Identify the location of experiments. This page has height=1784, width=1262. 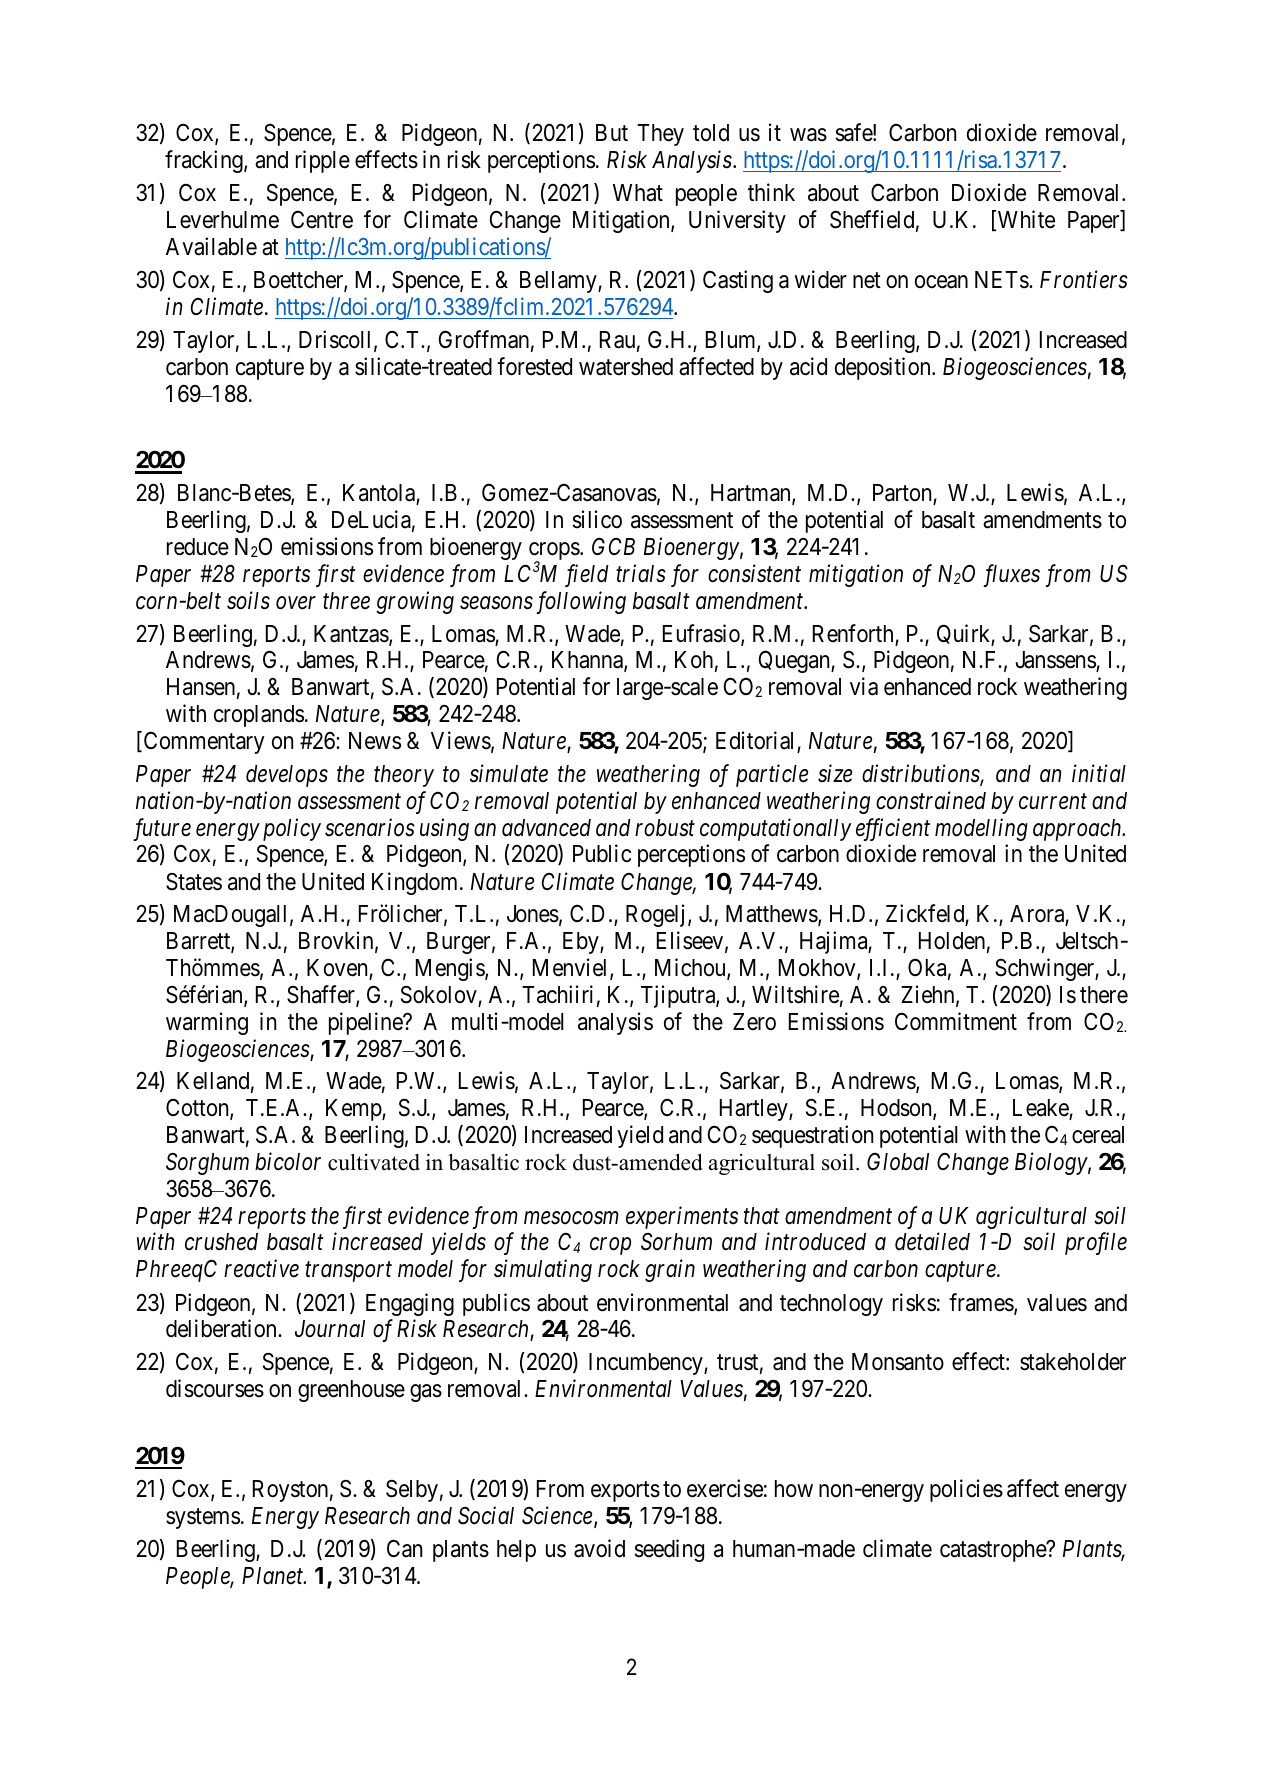
(682, 1217).
